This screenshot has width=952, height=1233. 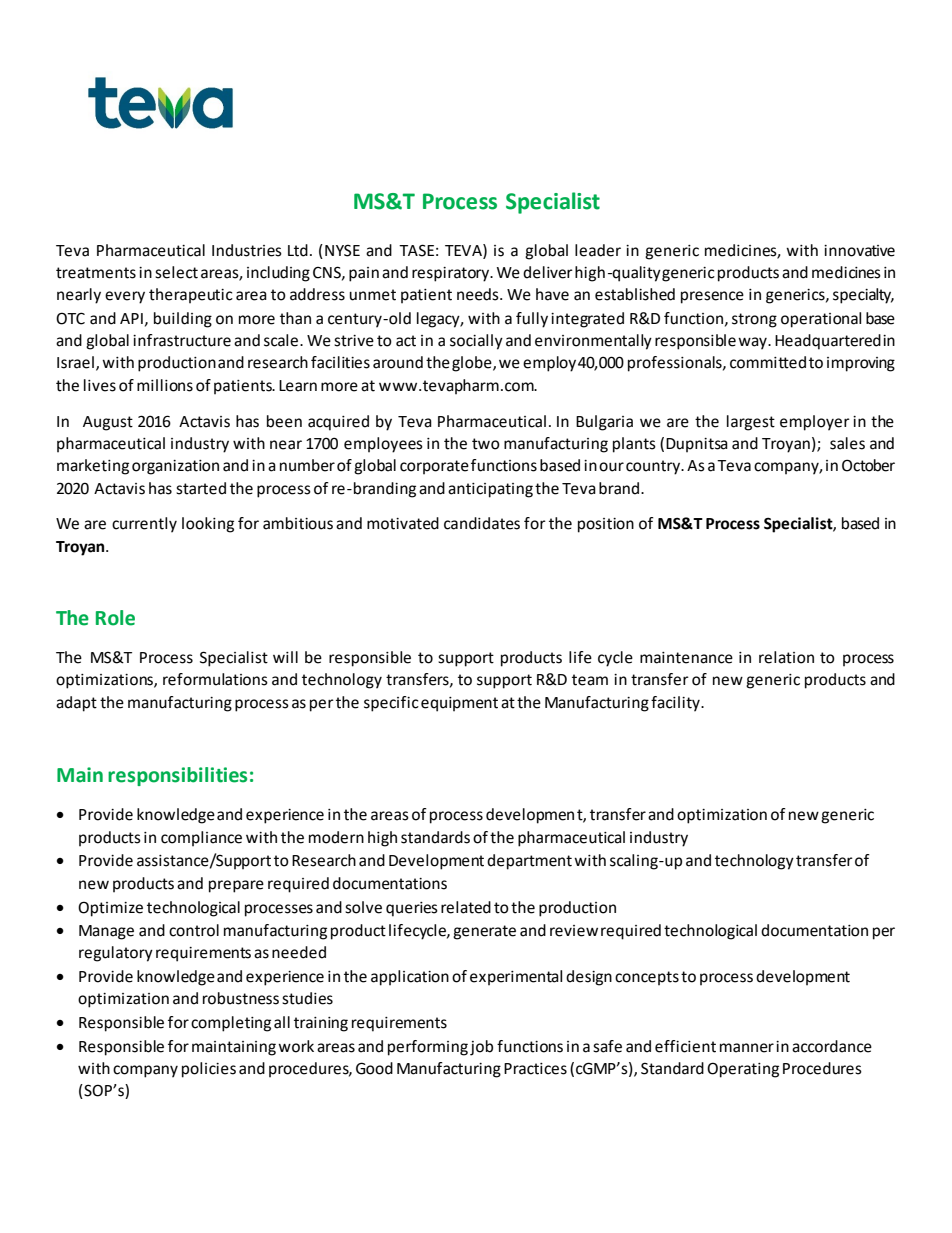 What do you see at coordinates (176, 272) in the screenshot?
I see `select` at bounding box center [176, 272].
